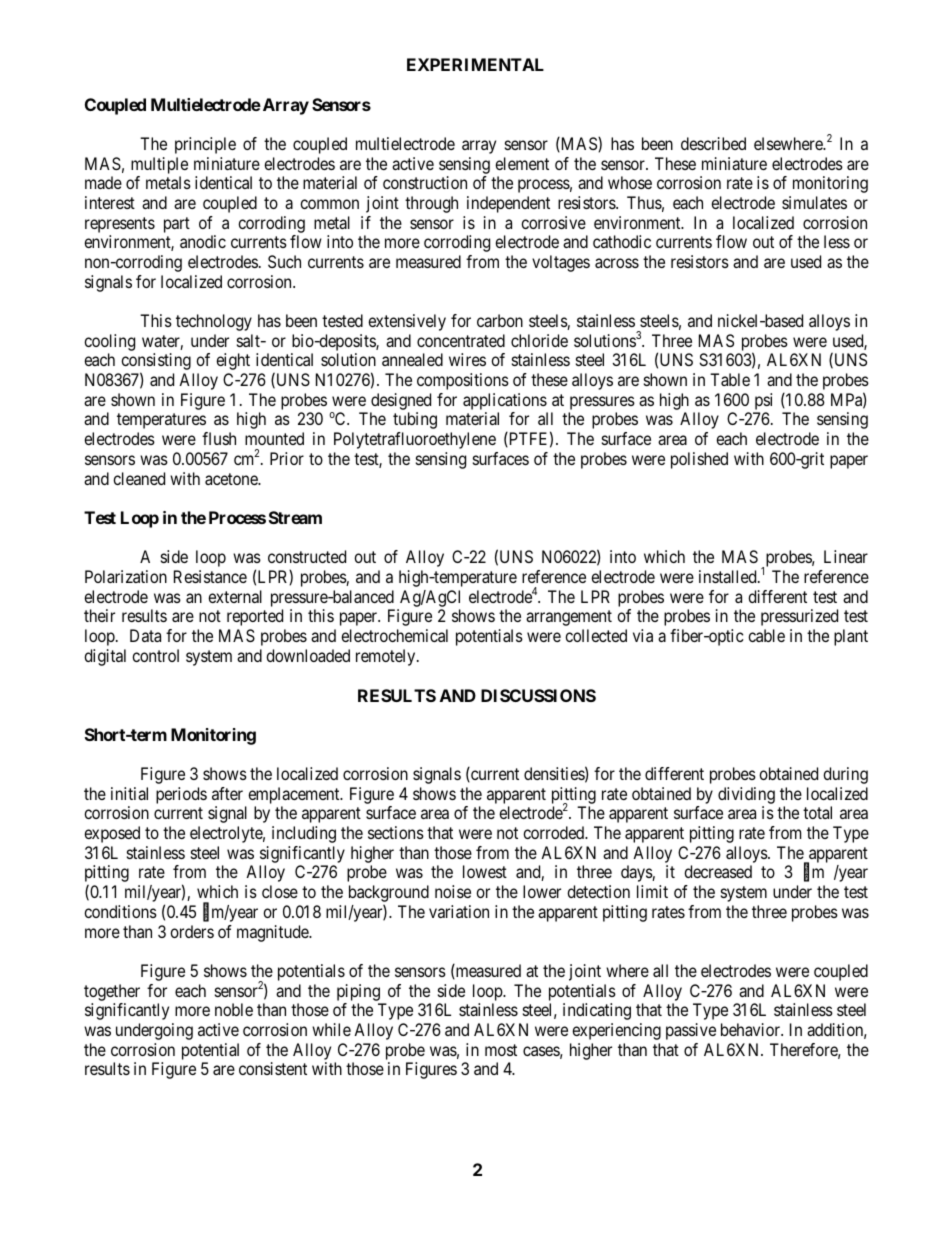  What do you see at coordinates (415, 420) in the screenshot?
I see `tubing` at bounding box center [415, 420].
